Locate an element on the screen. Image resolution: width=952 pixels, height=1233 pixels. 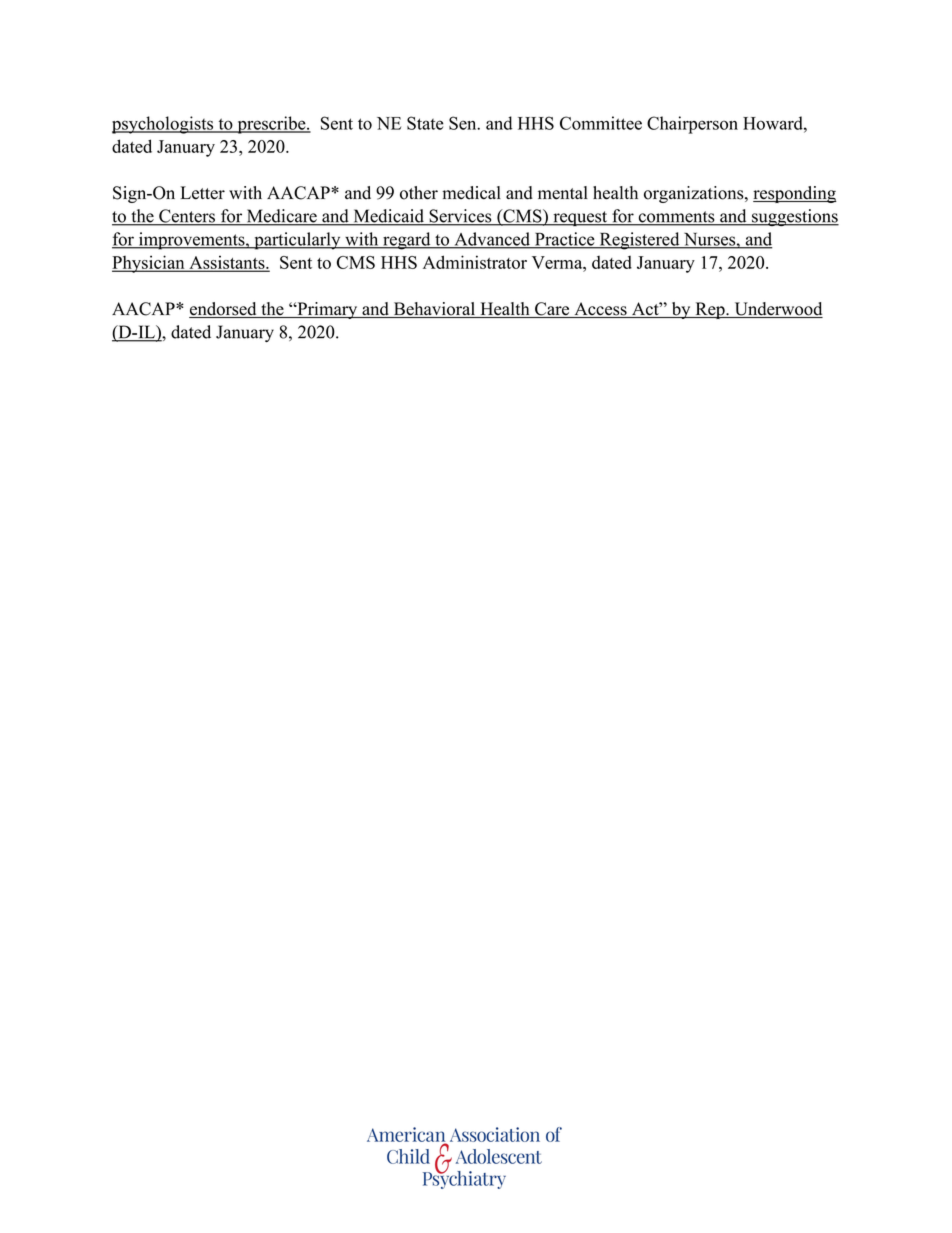
Centers is located at coordinates (187, 217).
